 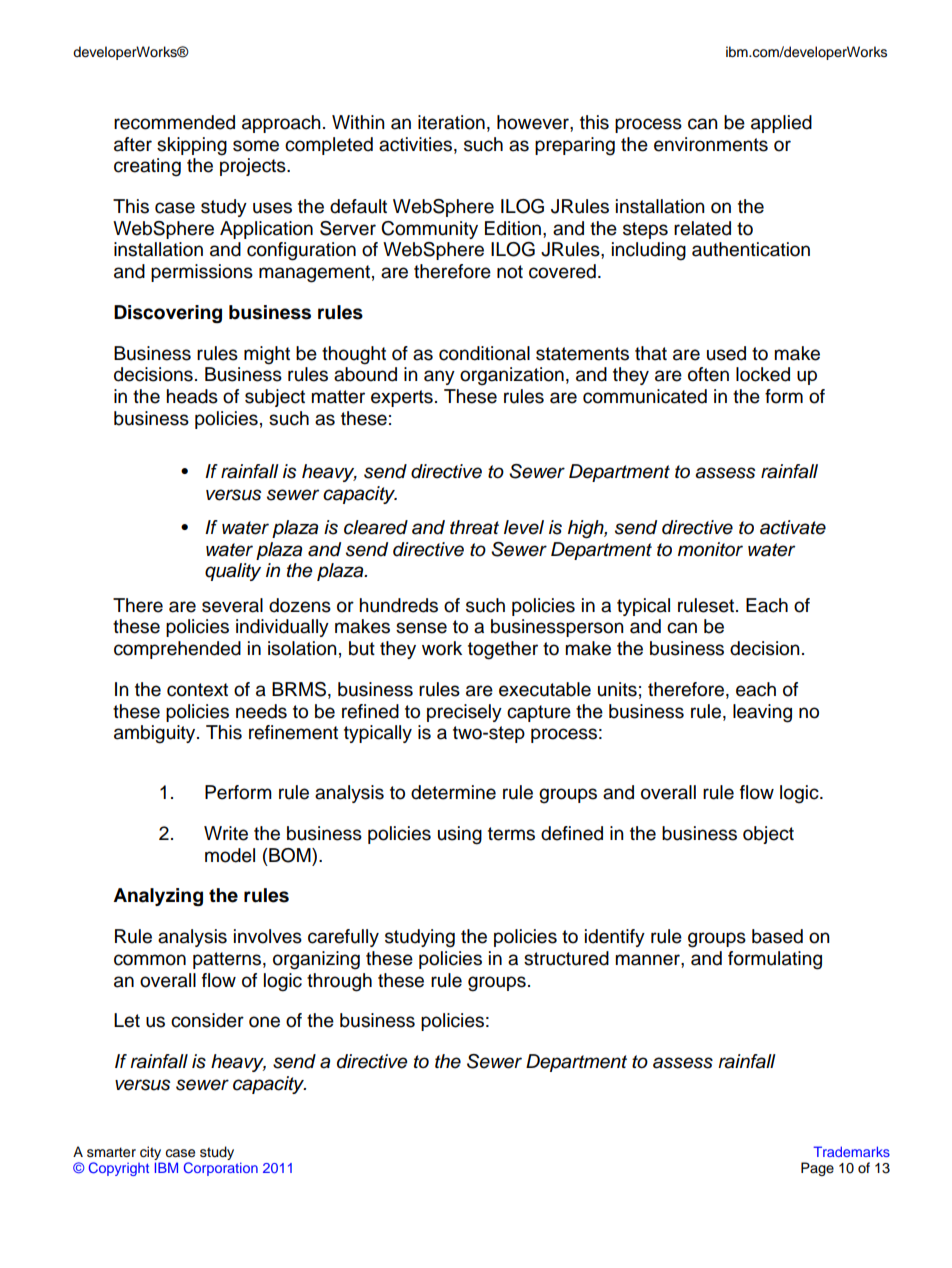 I want to click on Write, so click(x=226, y=833).
